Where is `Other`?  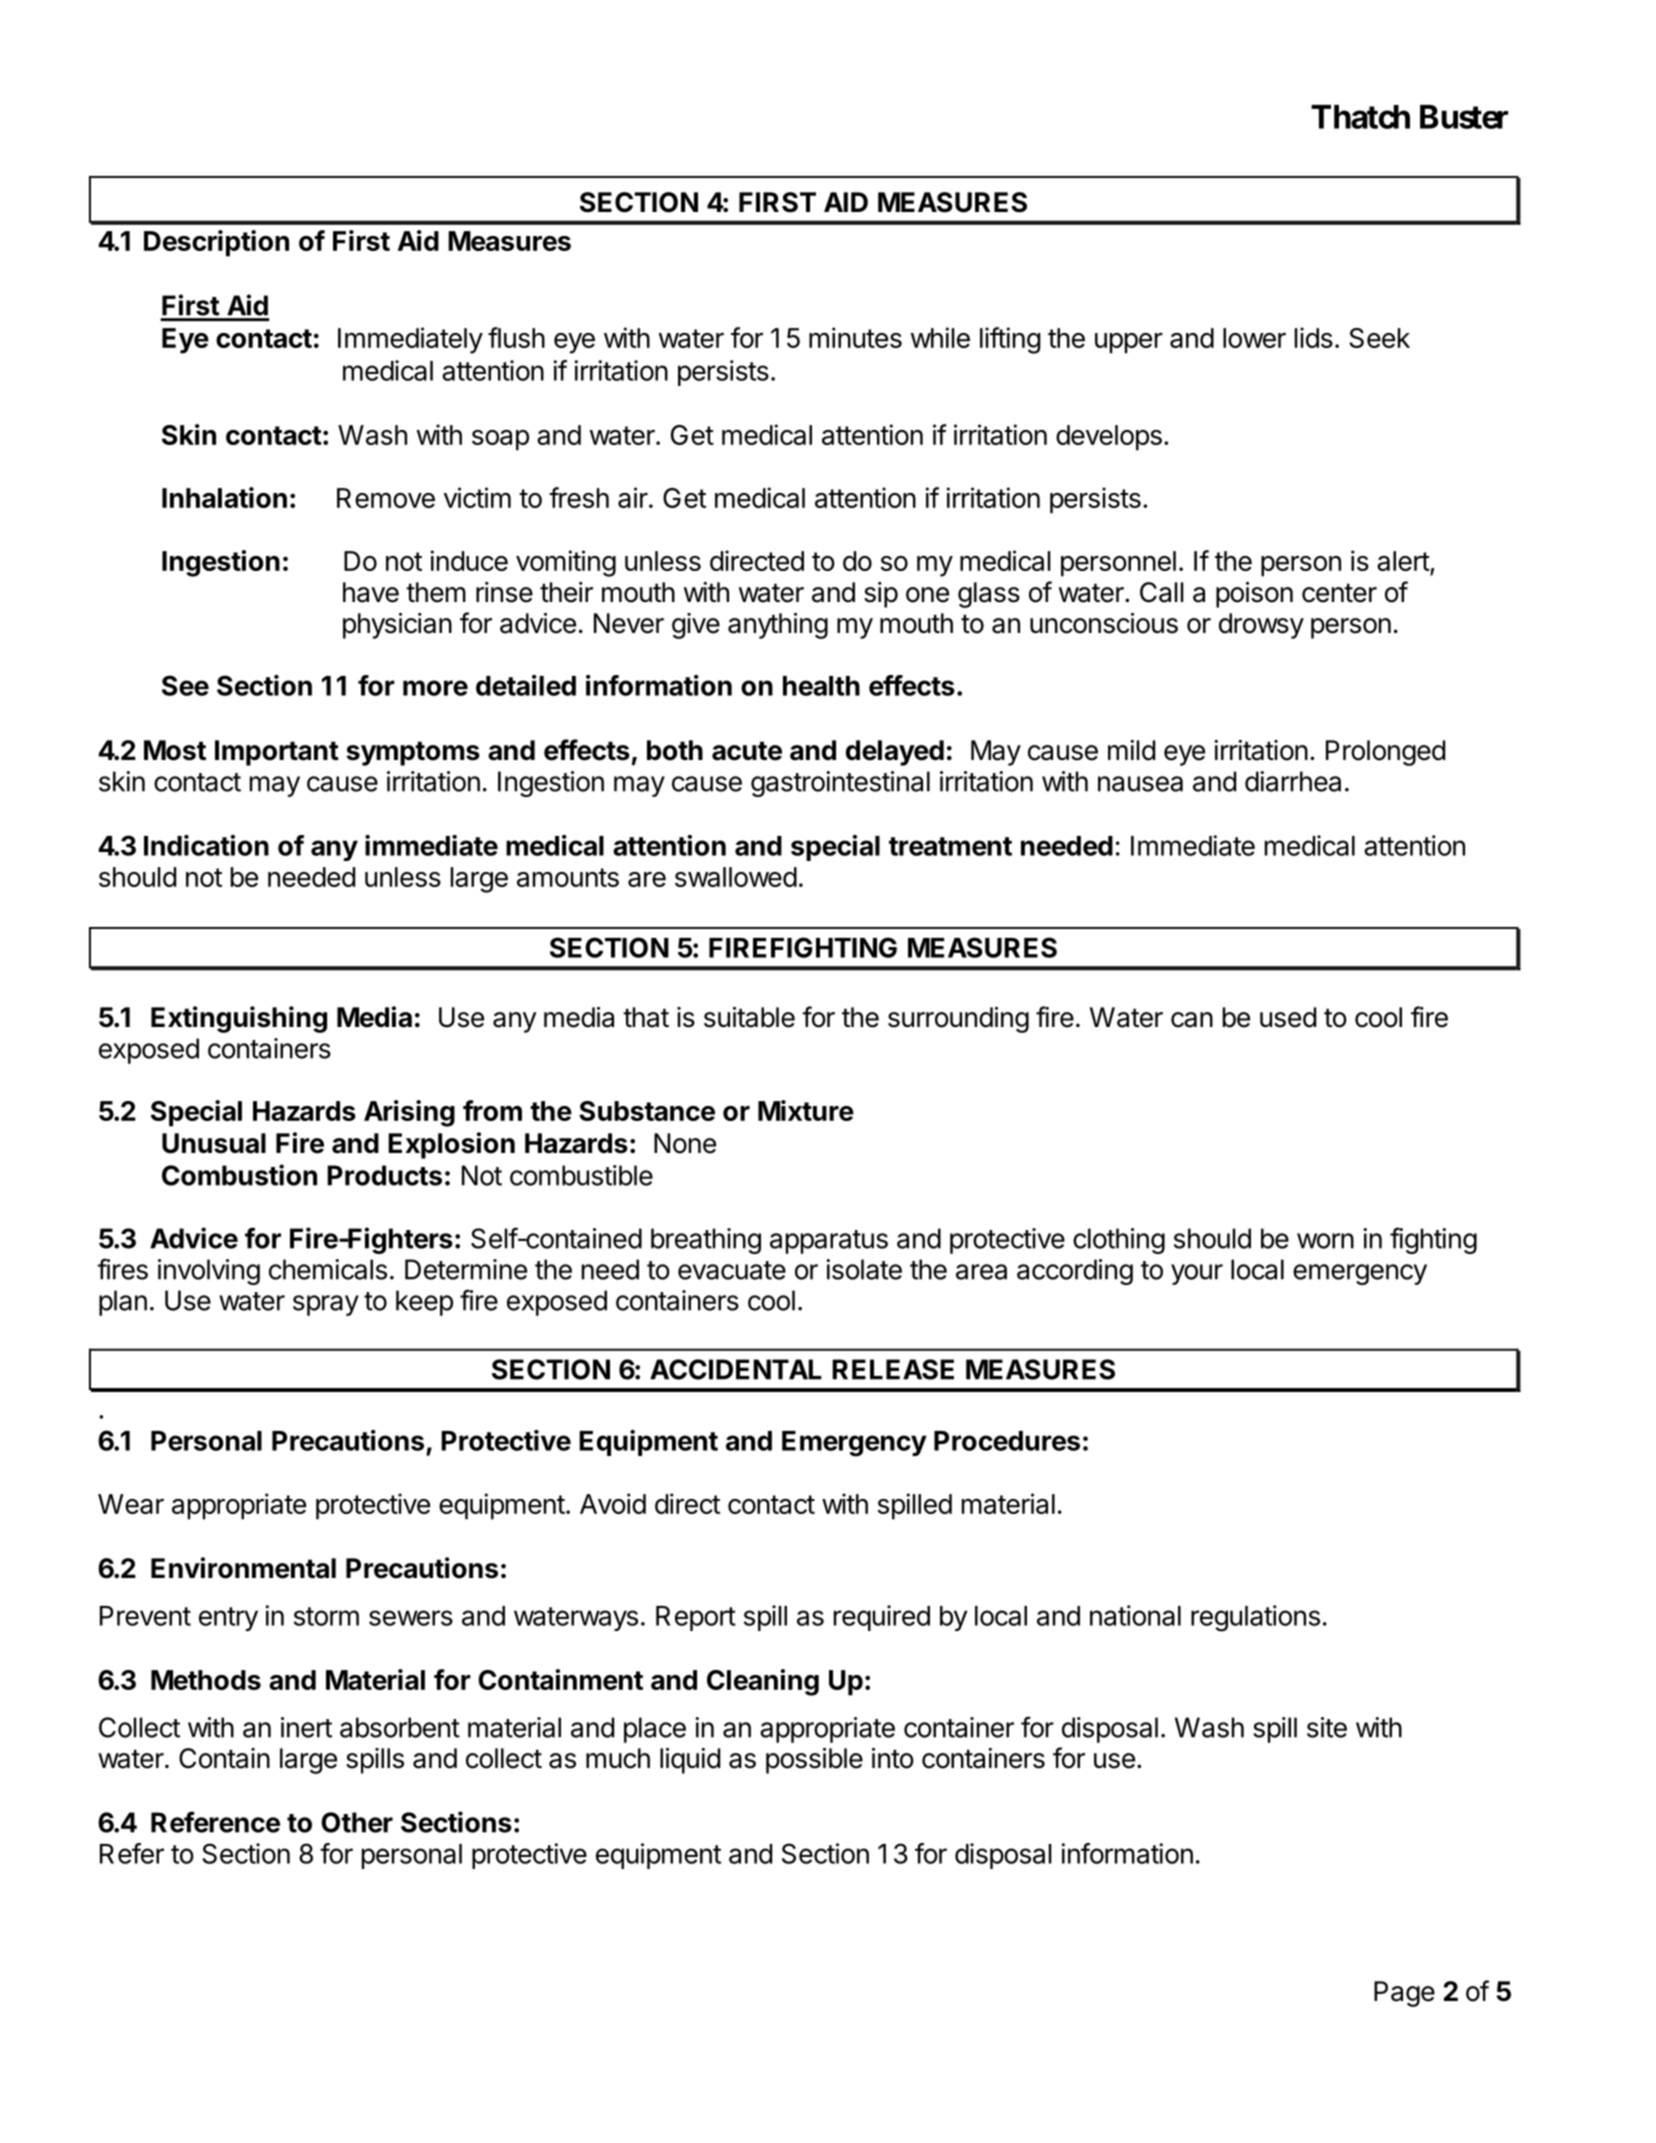
Other is located at coordinates (357, 1822).
